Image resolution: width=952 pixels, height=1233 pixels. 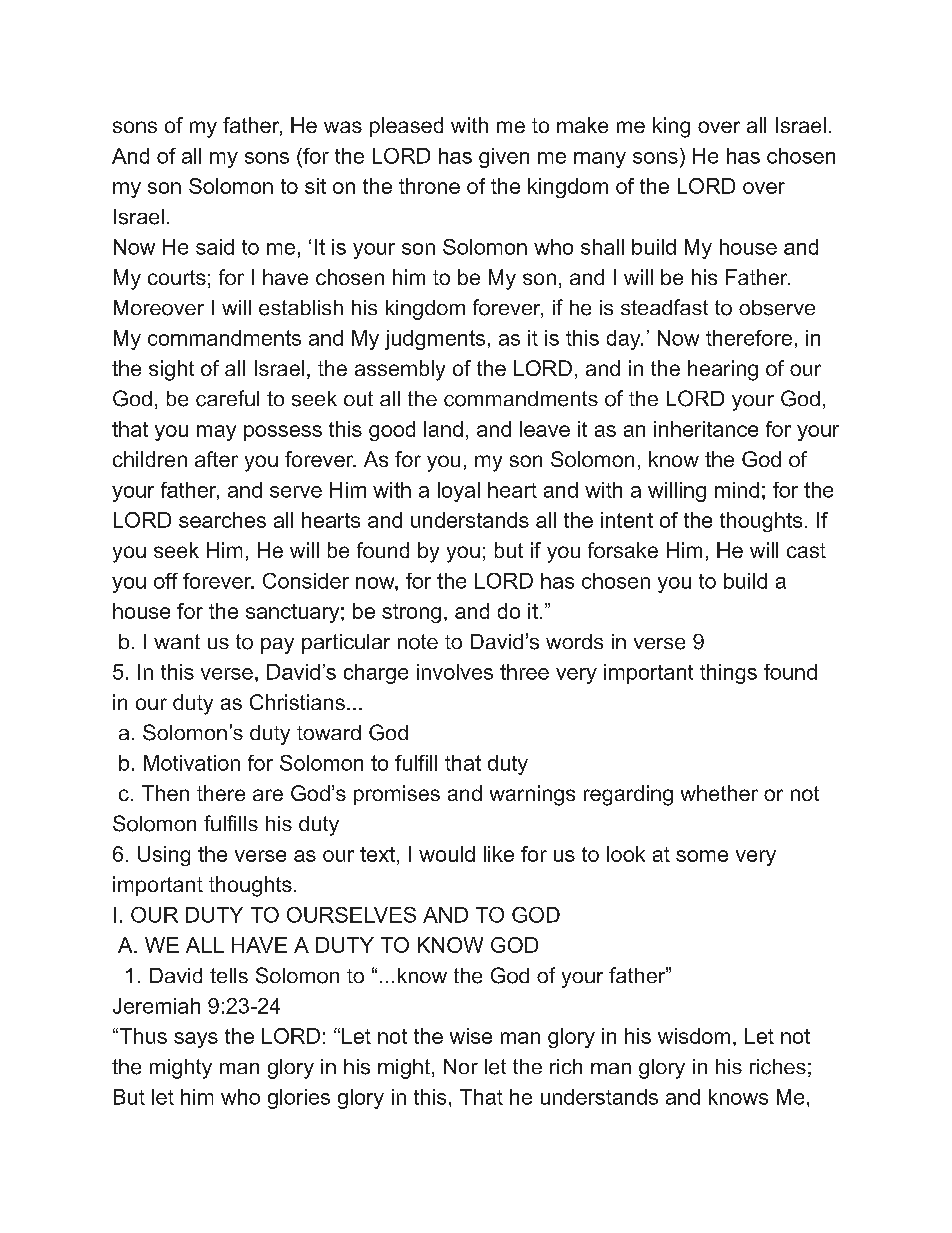 What do you see at coordinates (177, 641) in the page?
I see `want` at bounding box center [177, 641].
